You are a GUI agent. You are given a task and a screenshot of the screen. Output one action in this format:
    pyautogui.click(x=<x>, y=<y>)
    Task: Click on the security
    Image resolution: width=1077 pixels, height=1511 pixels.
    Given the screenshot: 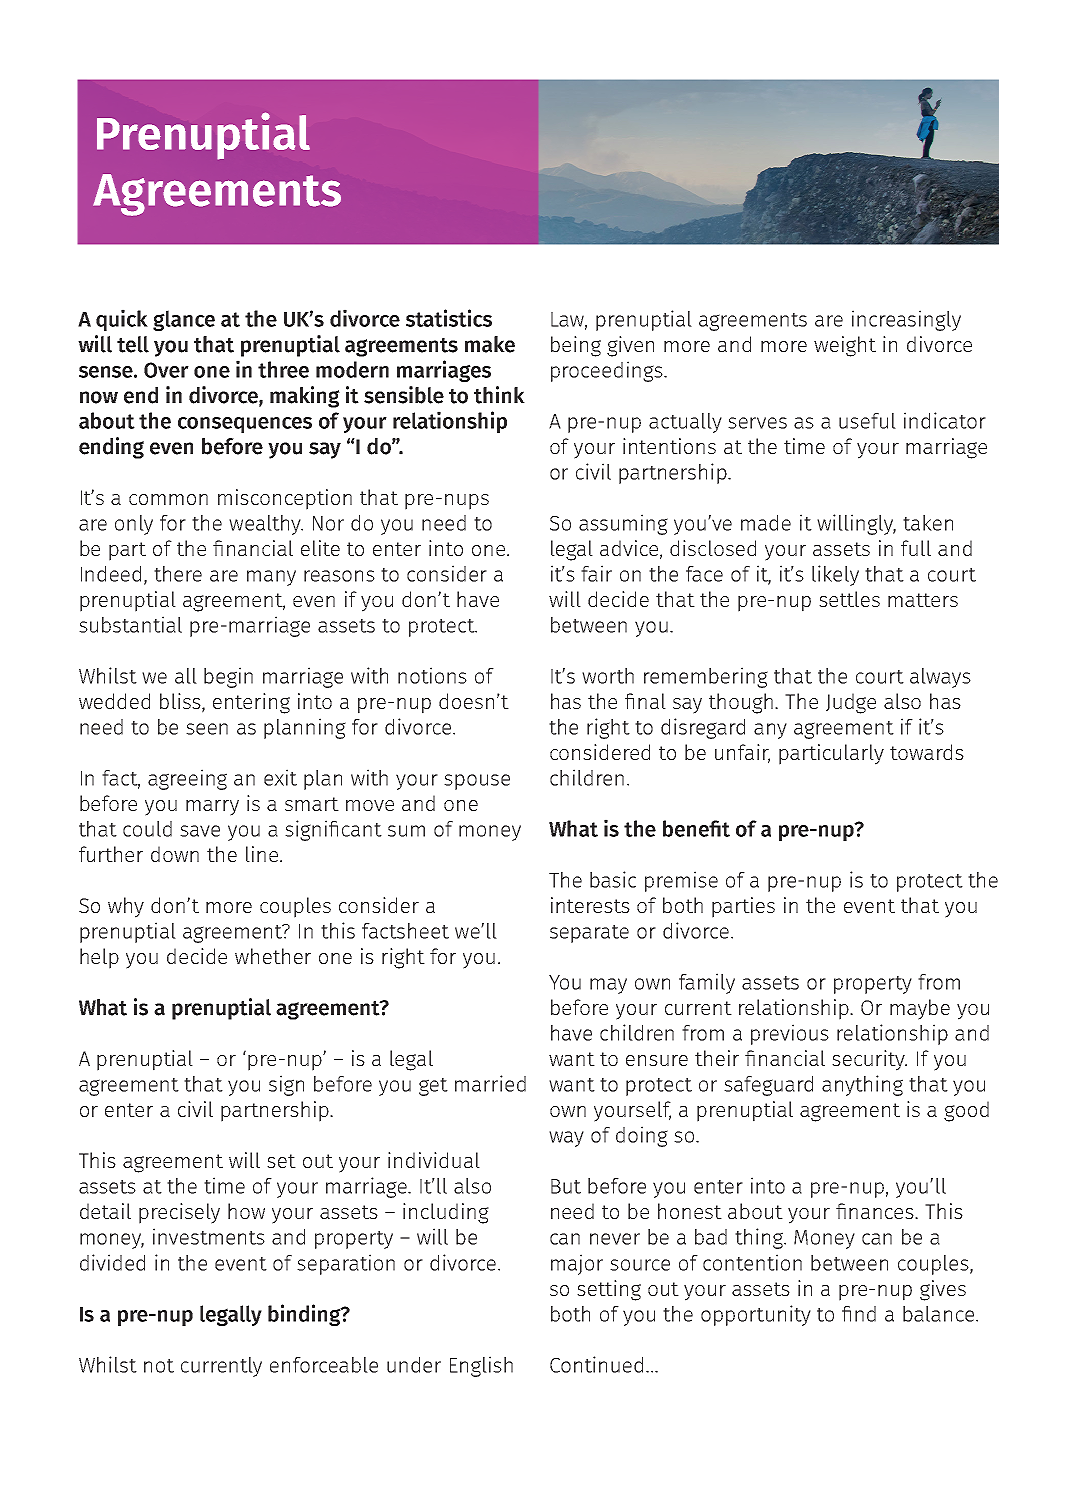 What is the action you would take?
    pyautogui.click(x=869, y=1060)
